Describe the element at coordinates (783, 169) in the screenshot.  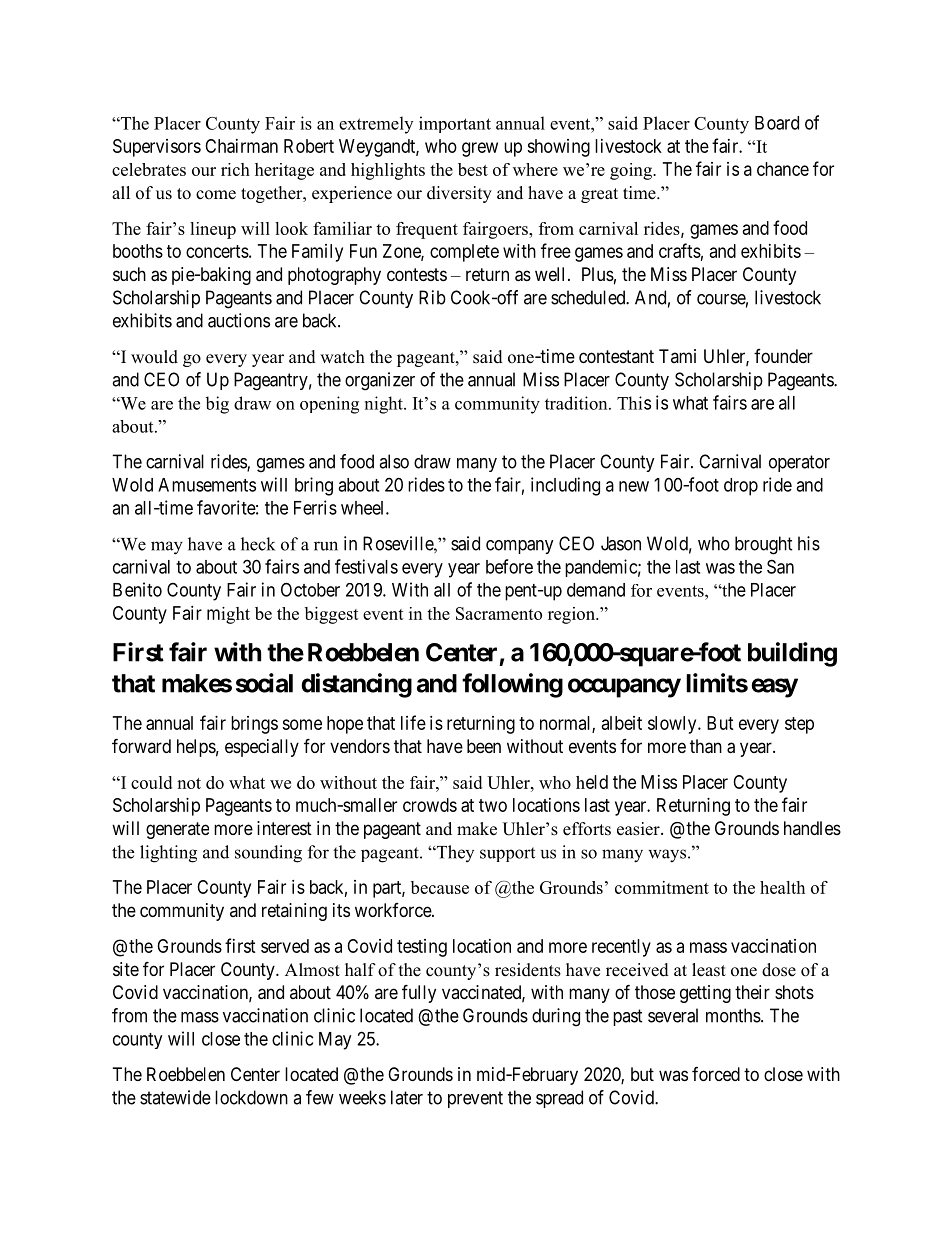
I see `chance` at that location.
